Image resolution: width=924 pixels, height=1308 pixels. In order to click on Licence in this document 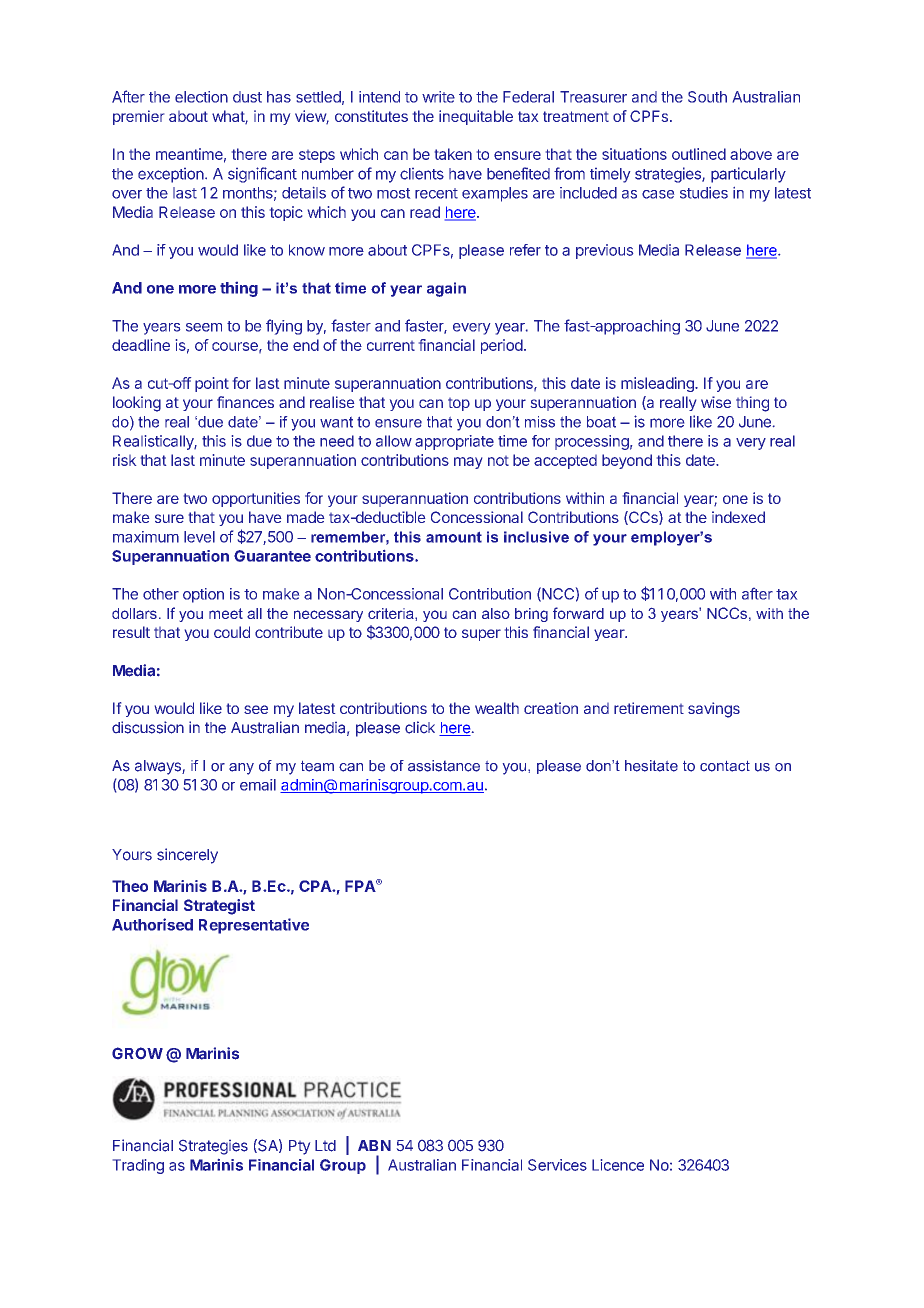, I will do `click(618, 1165)`.
